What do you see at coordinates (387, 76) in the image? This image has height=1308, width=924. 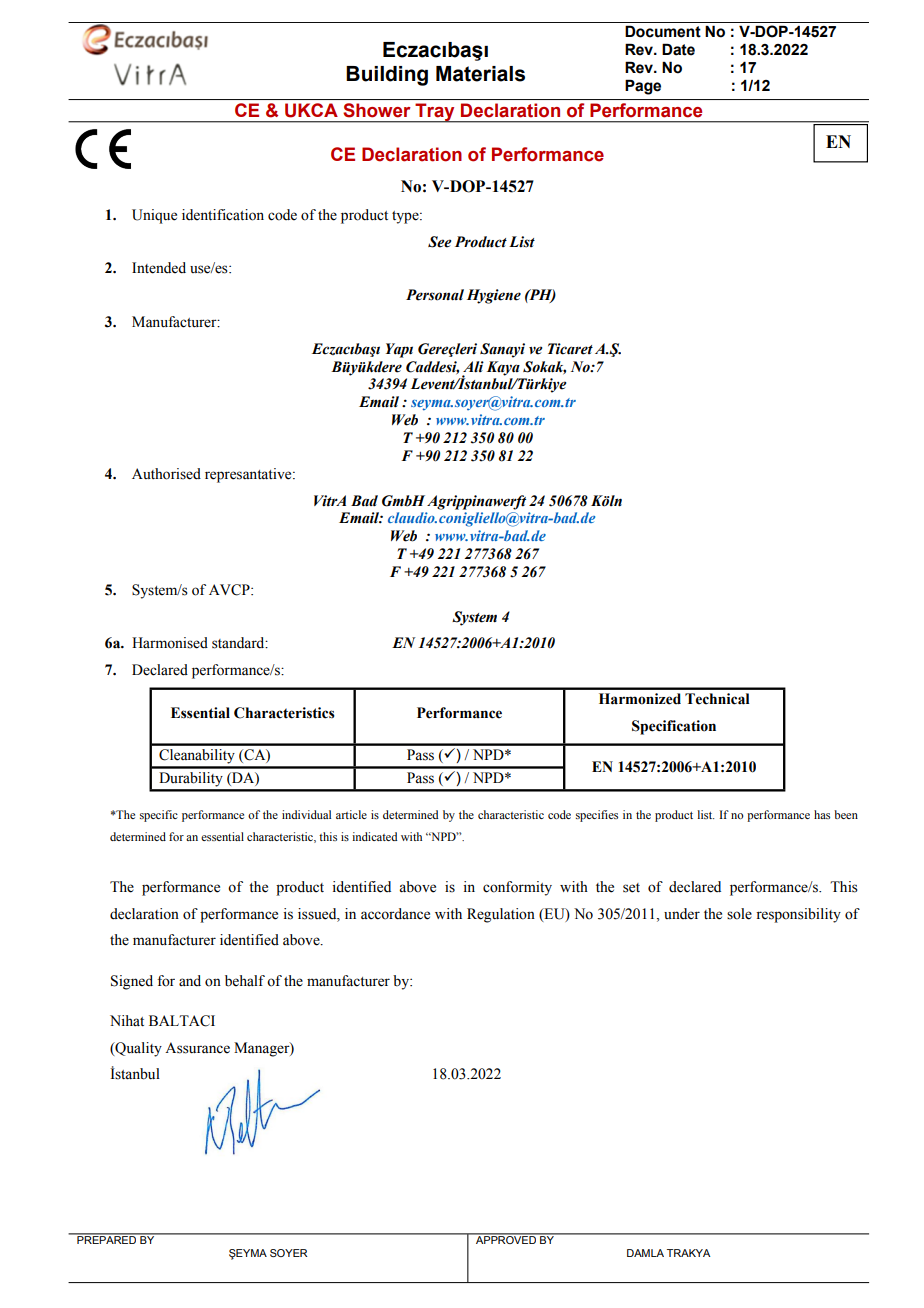 I see `Building` at bounding box center [387, 76].
